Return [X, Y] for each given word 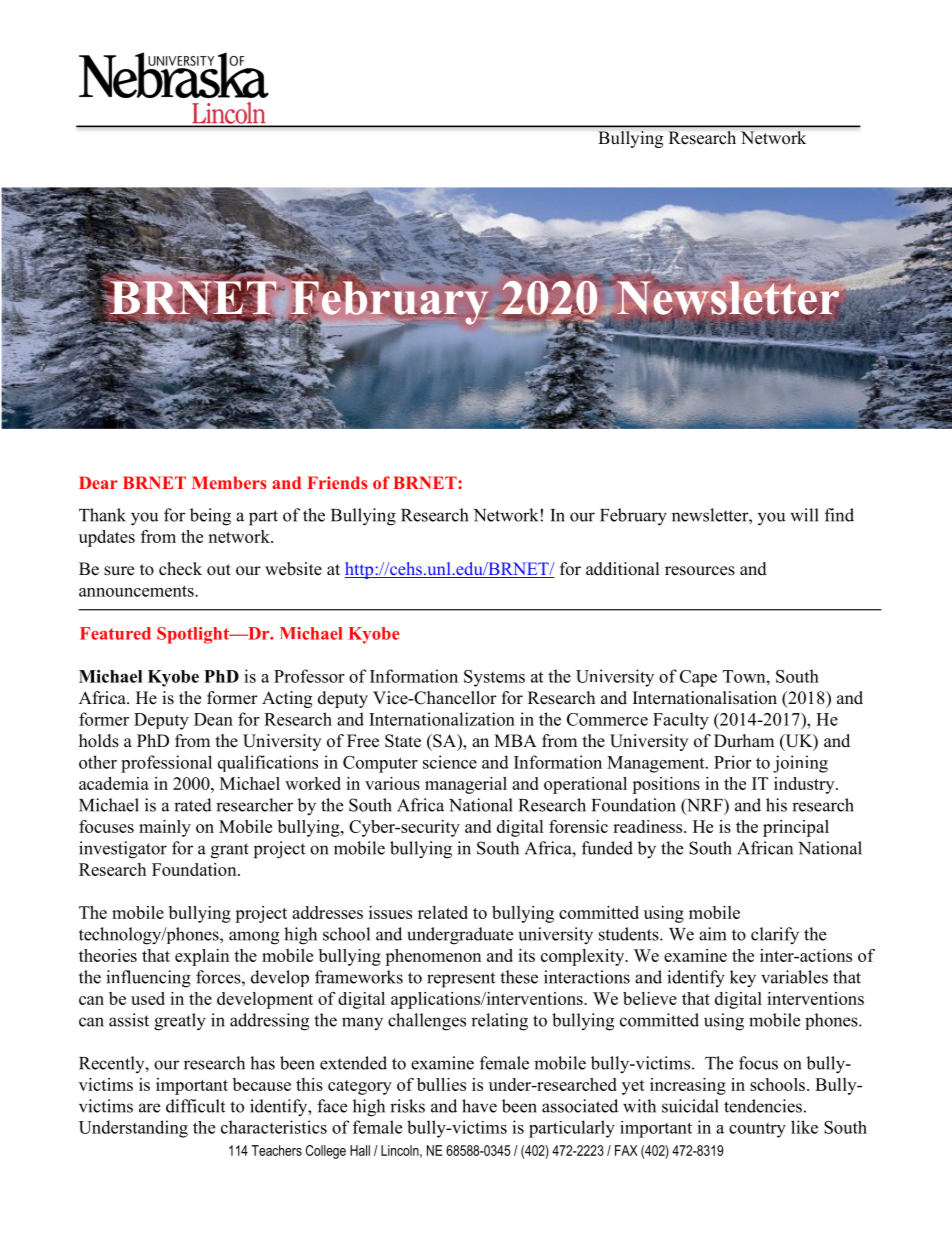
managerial [466, 785]
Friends [337, 482]
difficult [195, 1106]
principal [796, 828]
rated [193, 805]
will [804, 515]
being [210, 517]
